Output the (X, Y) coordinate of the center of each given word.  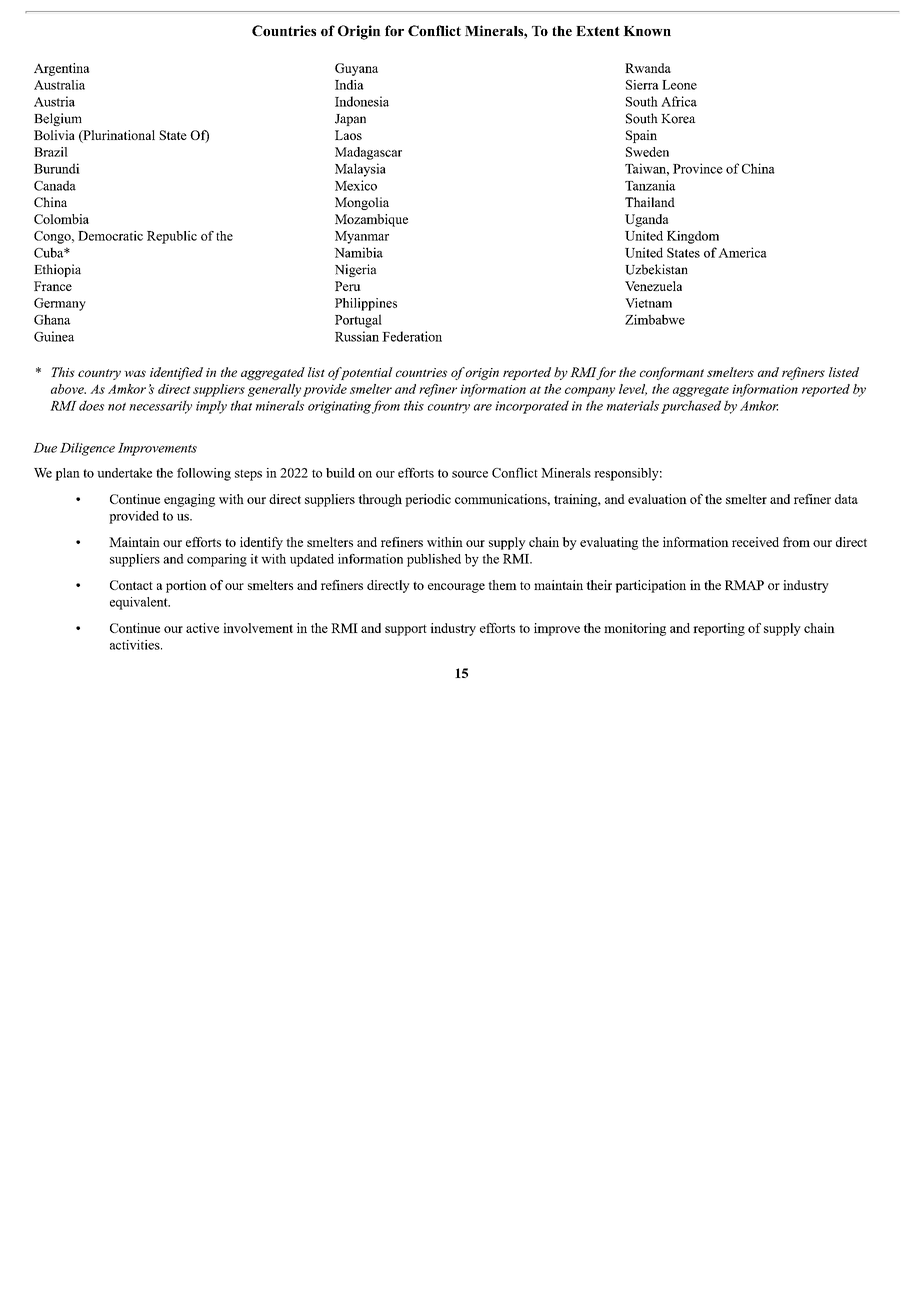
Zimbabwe (655, 319)
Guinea (54, 336)
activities (136, 645)
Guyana (356, 69)
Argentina (61, 69)
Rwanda (648, 68)
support (406, 630)
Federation (412, 336)
